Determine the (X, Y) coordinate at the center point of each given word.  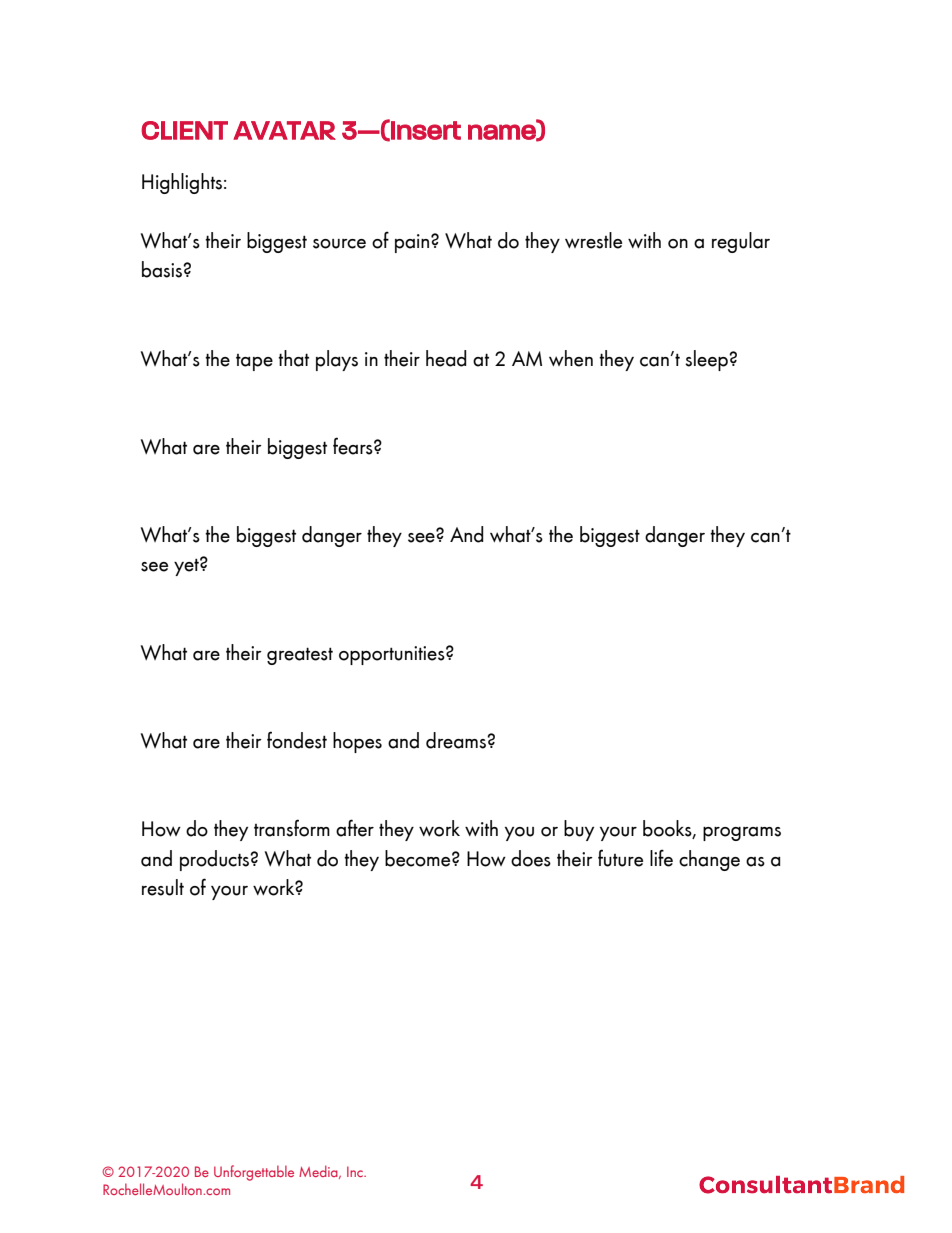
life (661, 858)
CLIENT (184, 130)
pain (413, 243)
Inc (356, 1171)
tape (254, 362)
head (446, 358)
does (531, 858)
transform (292, 828)
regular (741, 242)
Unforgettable (254, 1173)
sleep (707, 360)
